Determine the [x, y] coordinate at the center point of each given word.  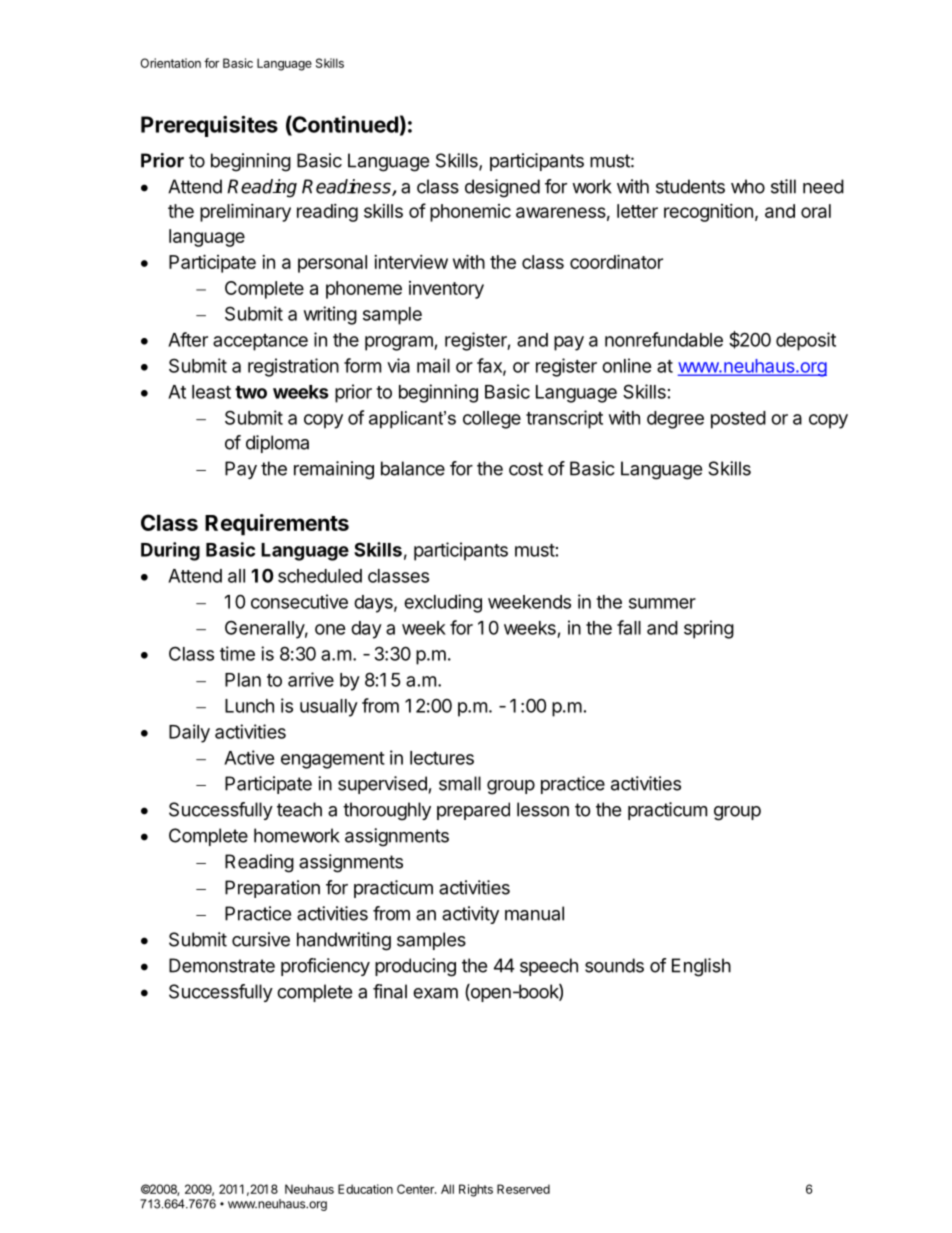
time [237, 653]
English [701, 967]
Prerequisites [209, 126]
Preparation [272, 889]
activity [470, 915]
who [748, 186]
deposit [806, 341]
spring [709, 629]
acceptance [260, 342]
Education [365, 1189]
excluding [443, 603]
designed [502, 188]
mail [433, 365]
